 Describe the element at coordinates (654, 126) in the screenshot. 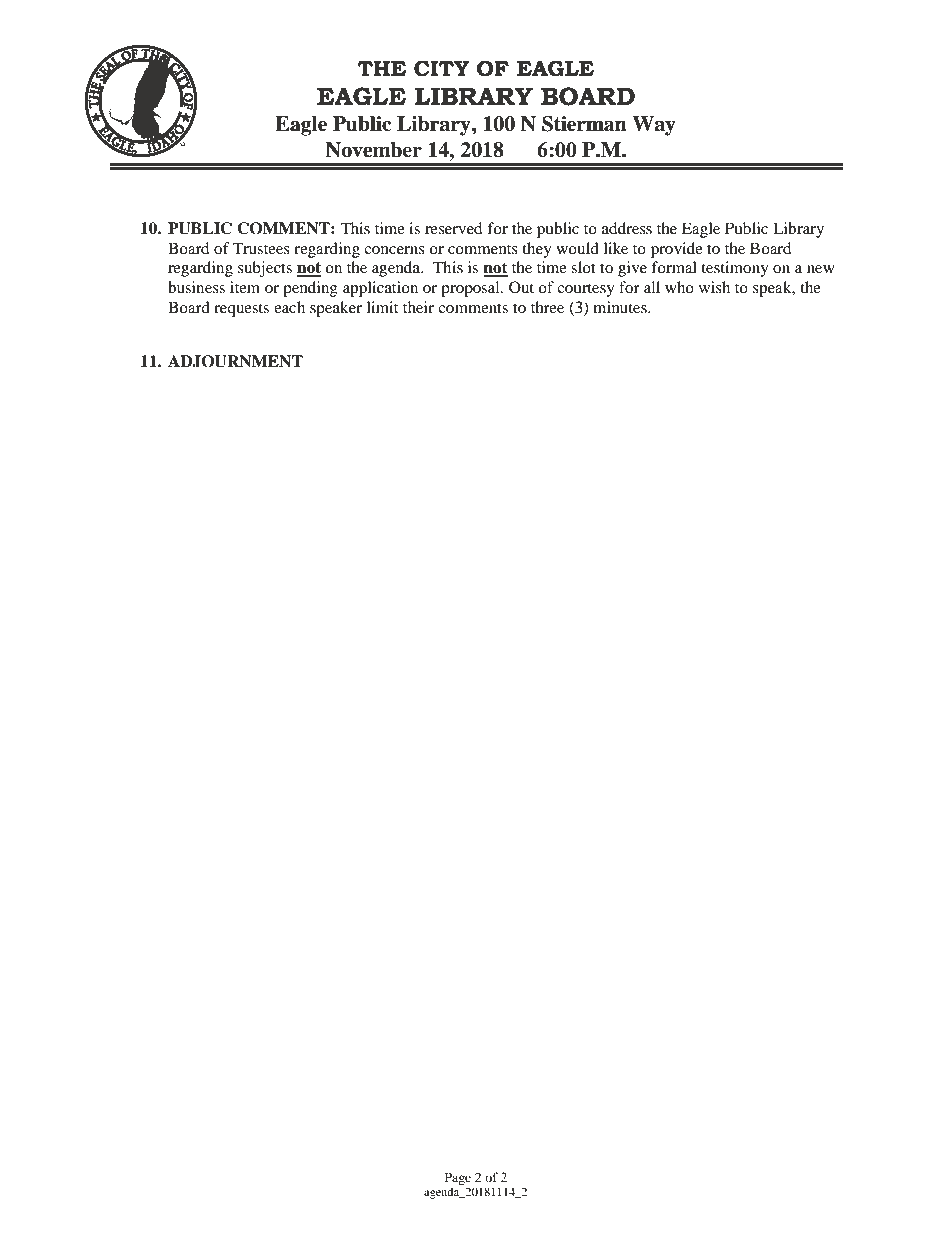

I see `Way` at that location.
